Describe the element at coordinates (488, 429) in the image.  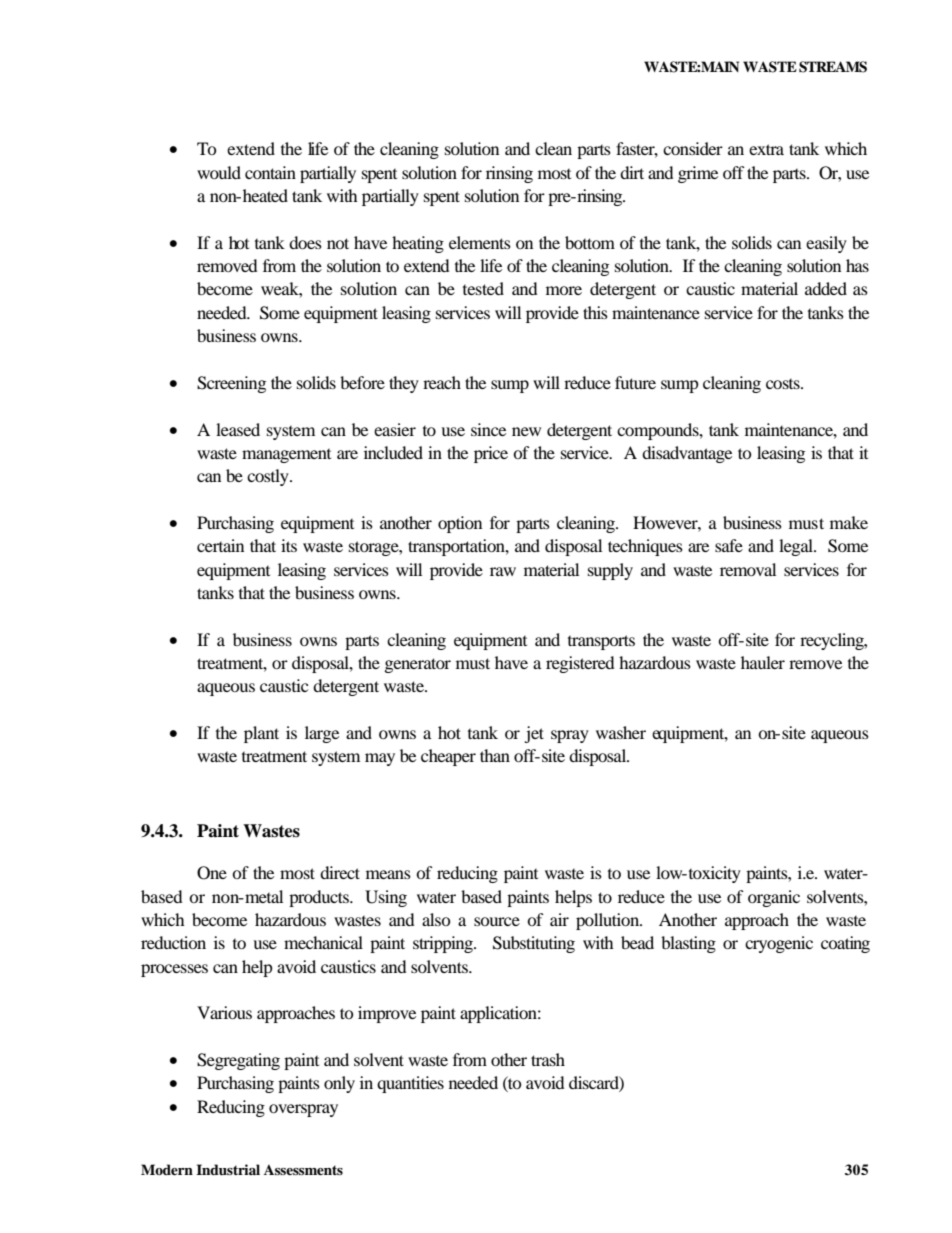
I see `since` at that location.
